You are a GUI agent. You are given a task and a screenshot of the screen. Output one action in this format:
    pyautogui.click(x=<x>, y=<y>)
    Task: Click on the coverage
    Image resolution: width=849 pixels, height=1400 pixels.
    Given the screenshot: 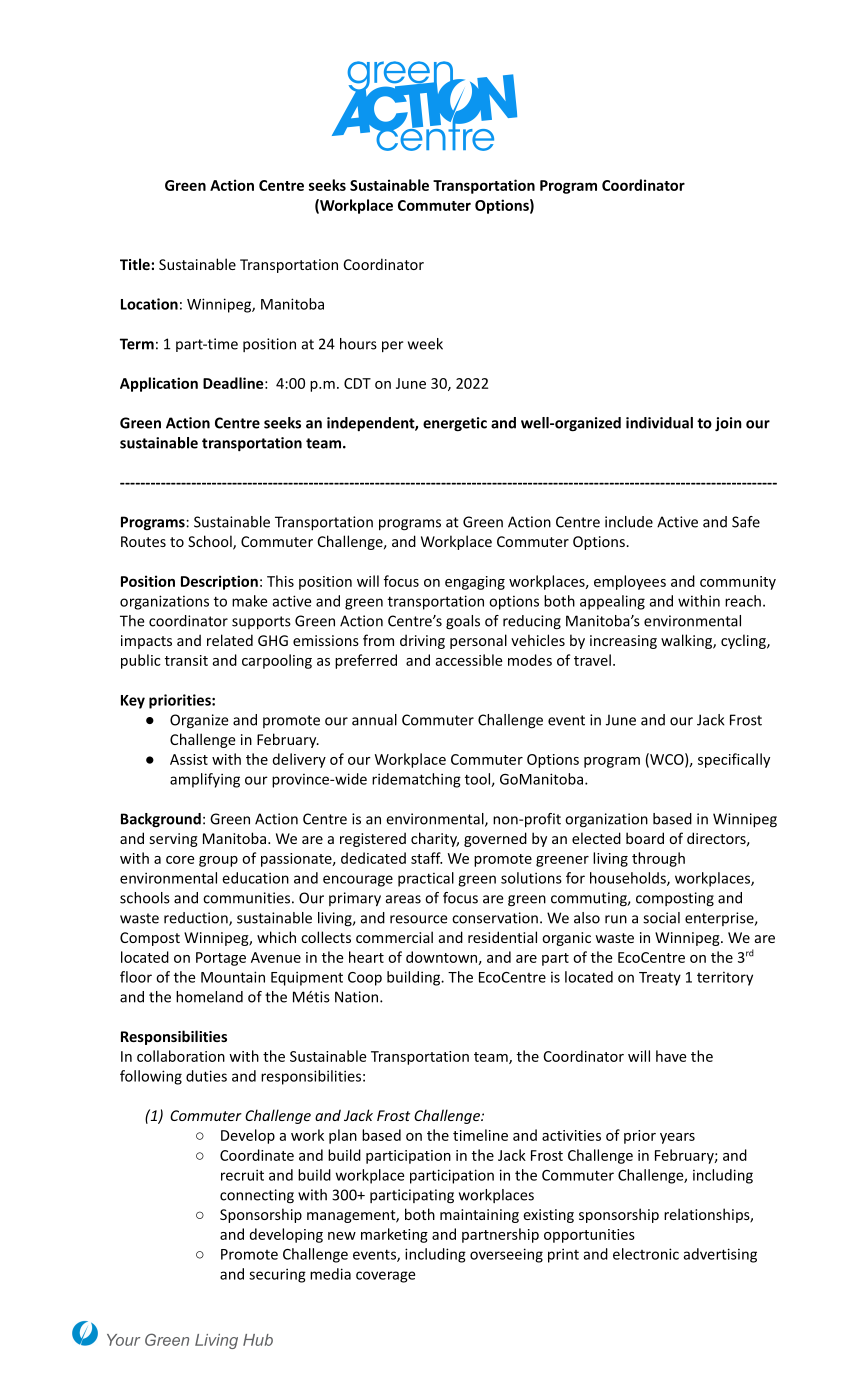 What is the action you would take?
    pyautogui.click(x=385, y=1277)
